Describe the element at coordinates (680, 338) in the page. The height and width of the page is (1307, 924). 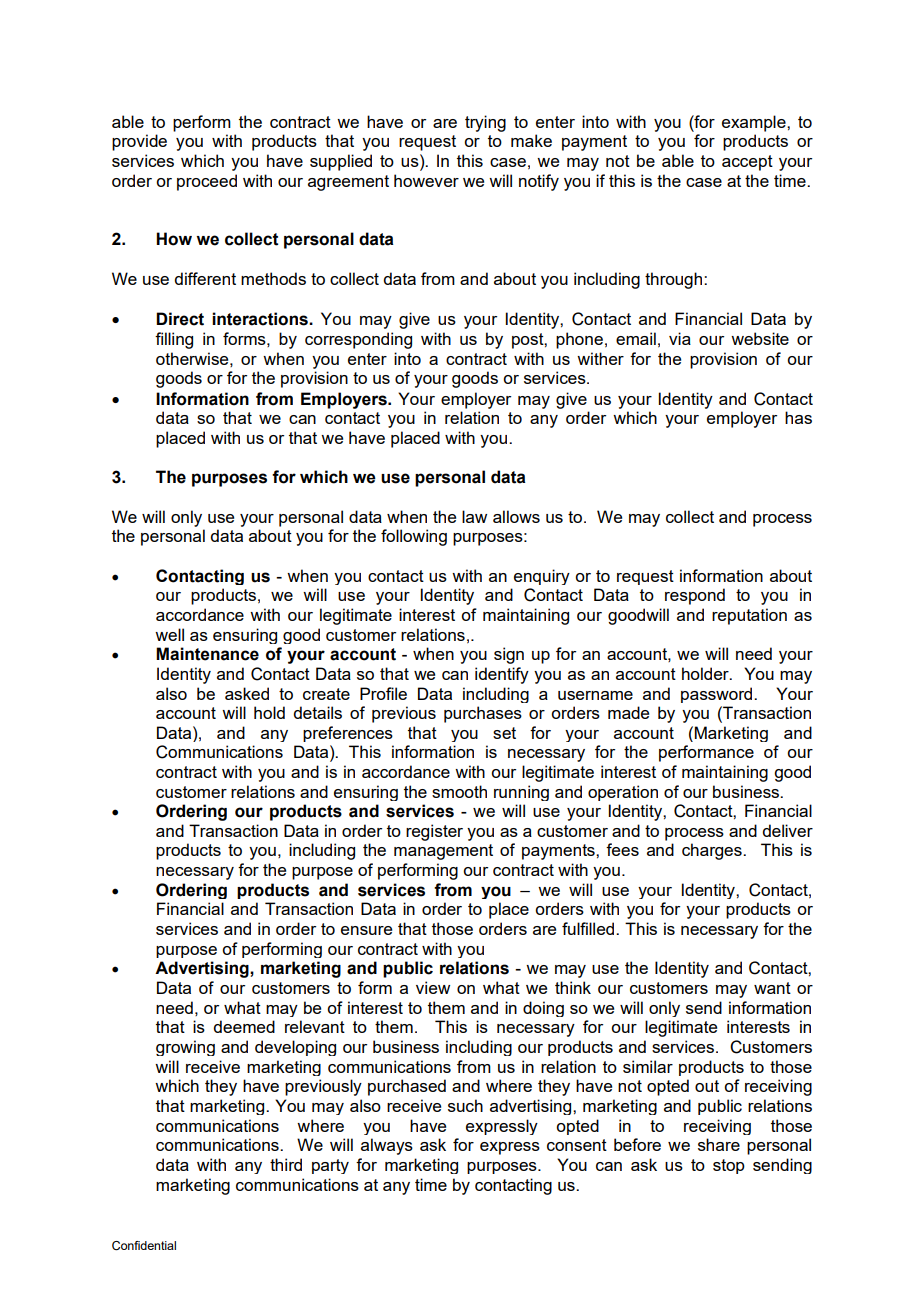
I see `via` at that location.
